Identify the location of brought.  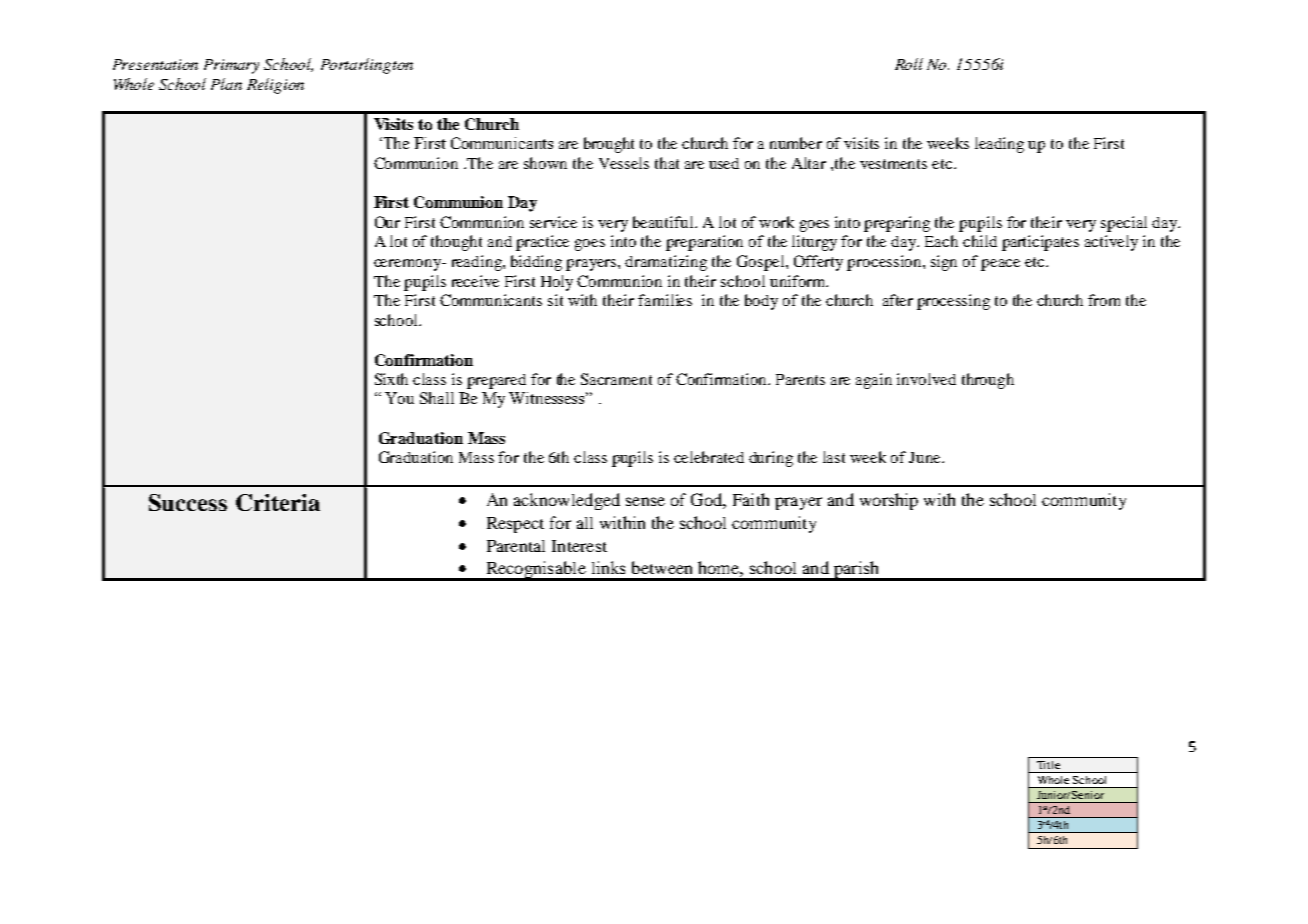
(609, 145).
